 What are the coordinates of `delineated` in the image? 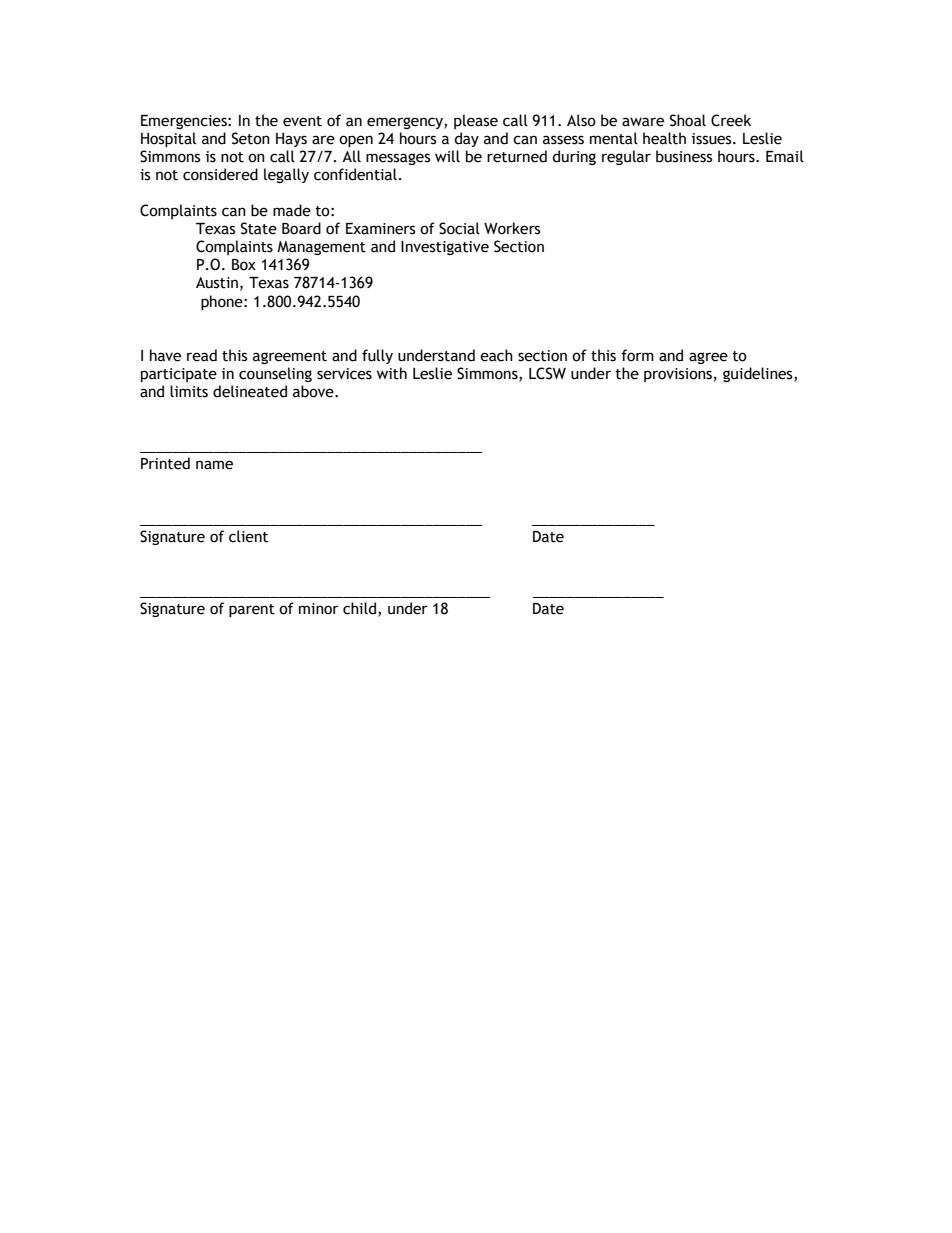 It's located at (250, 391).
